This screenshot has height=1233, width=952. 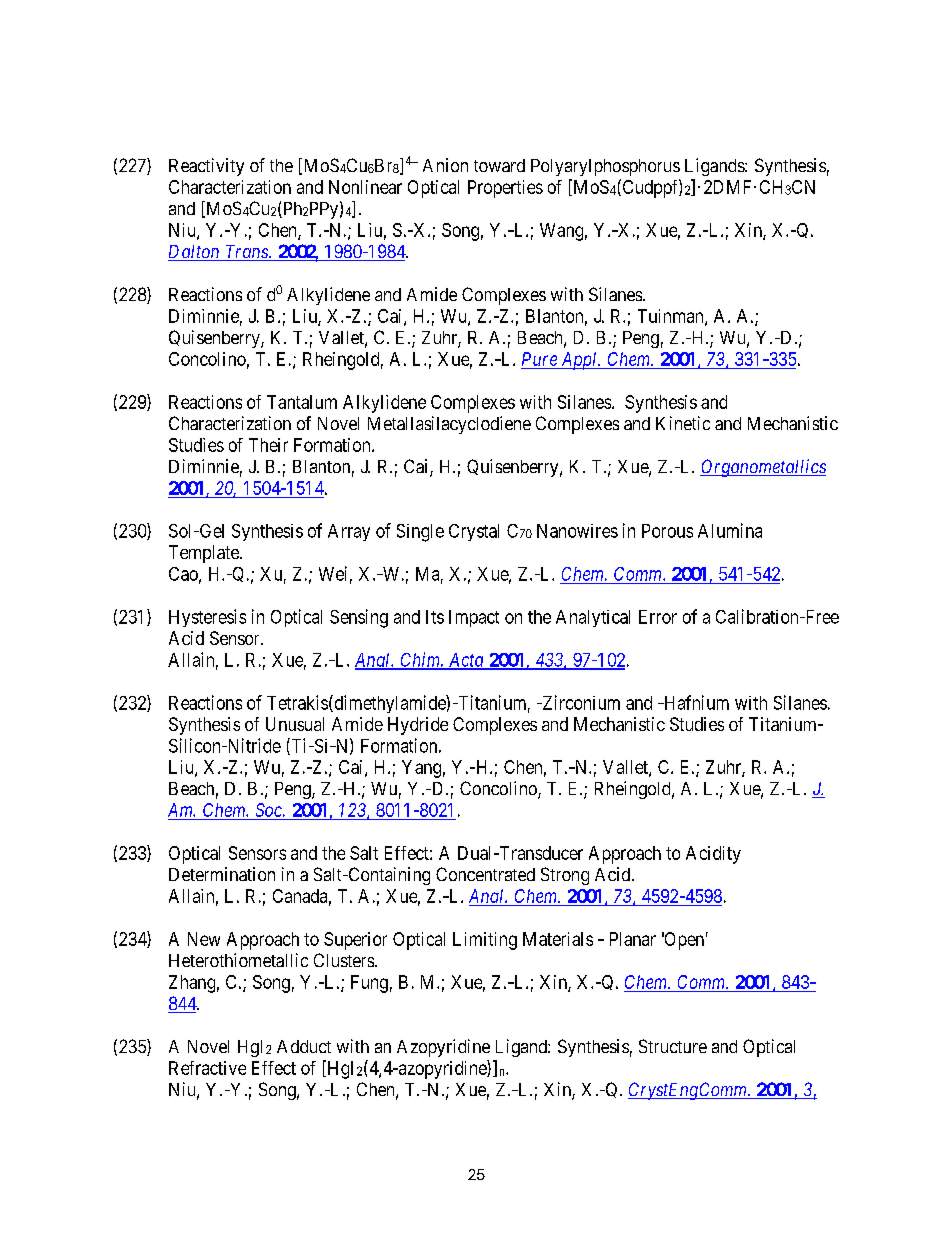 What do you see at coordinates (418, 726) in the screenshot?
I see `Hydride` at bounding box center [418, 726].
